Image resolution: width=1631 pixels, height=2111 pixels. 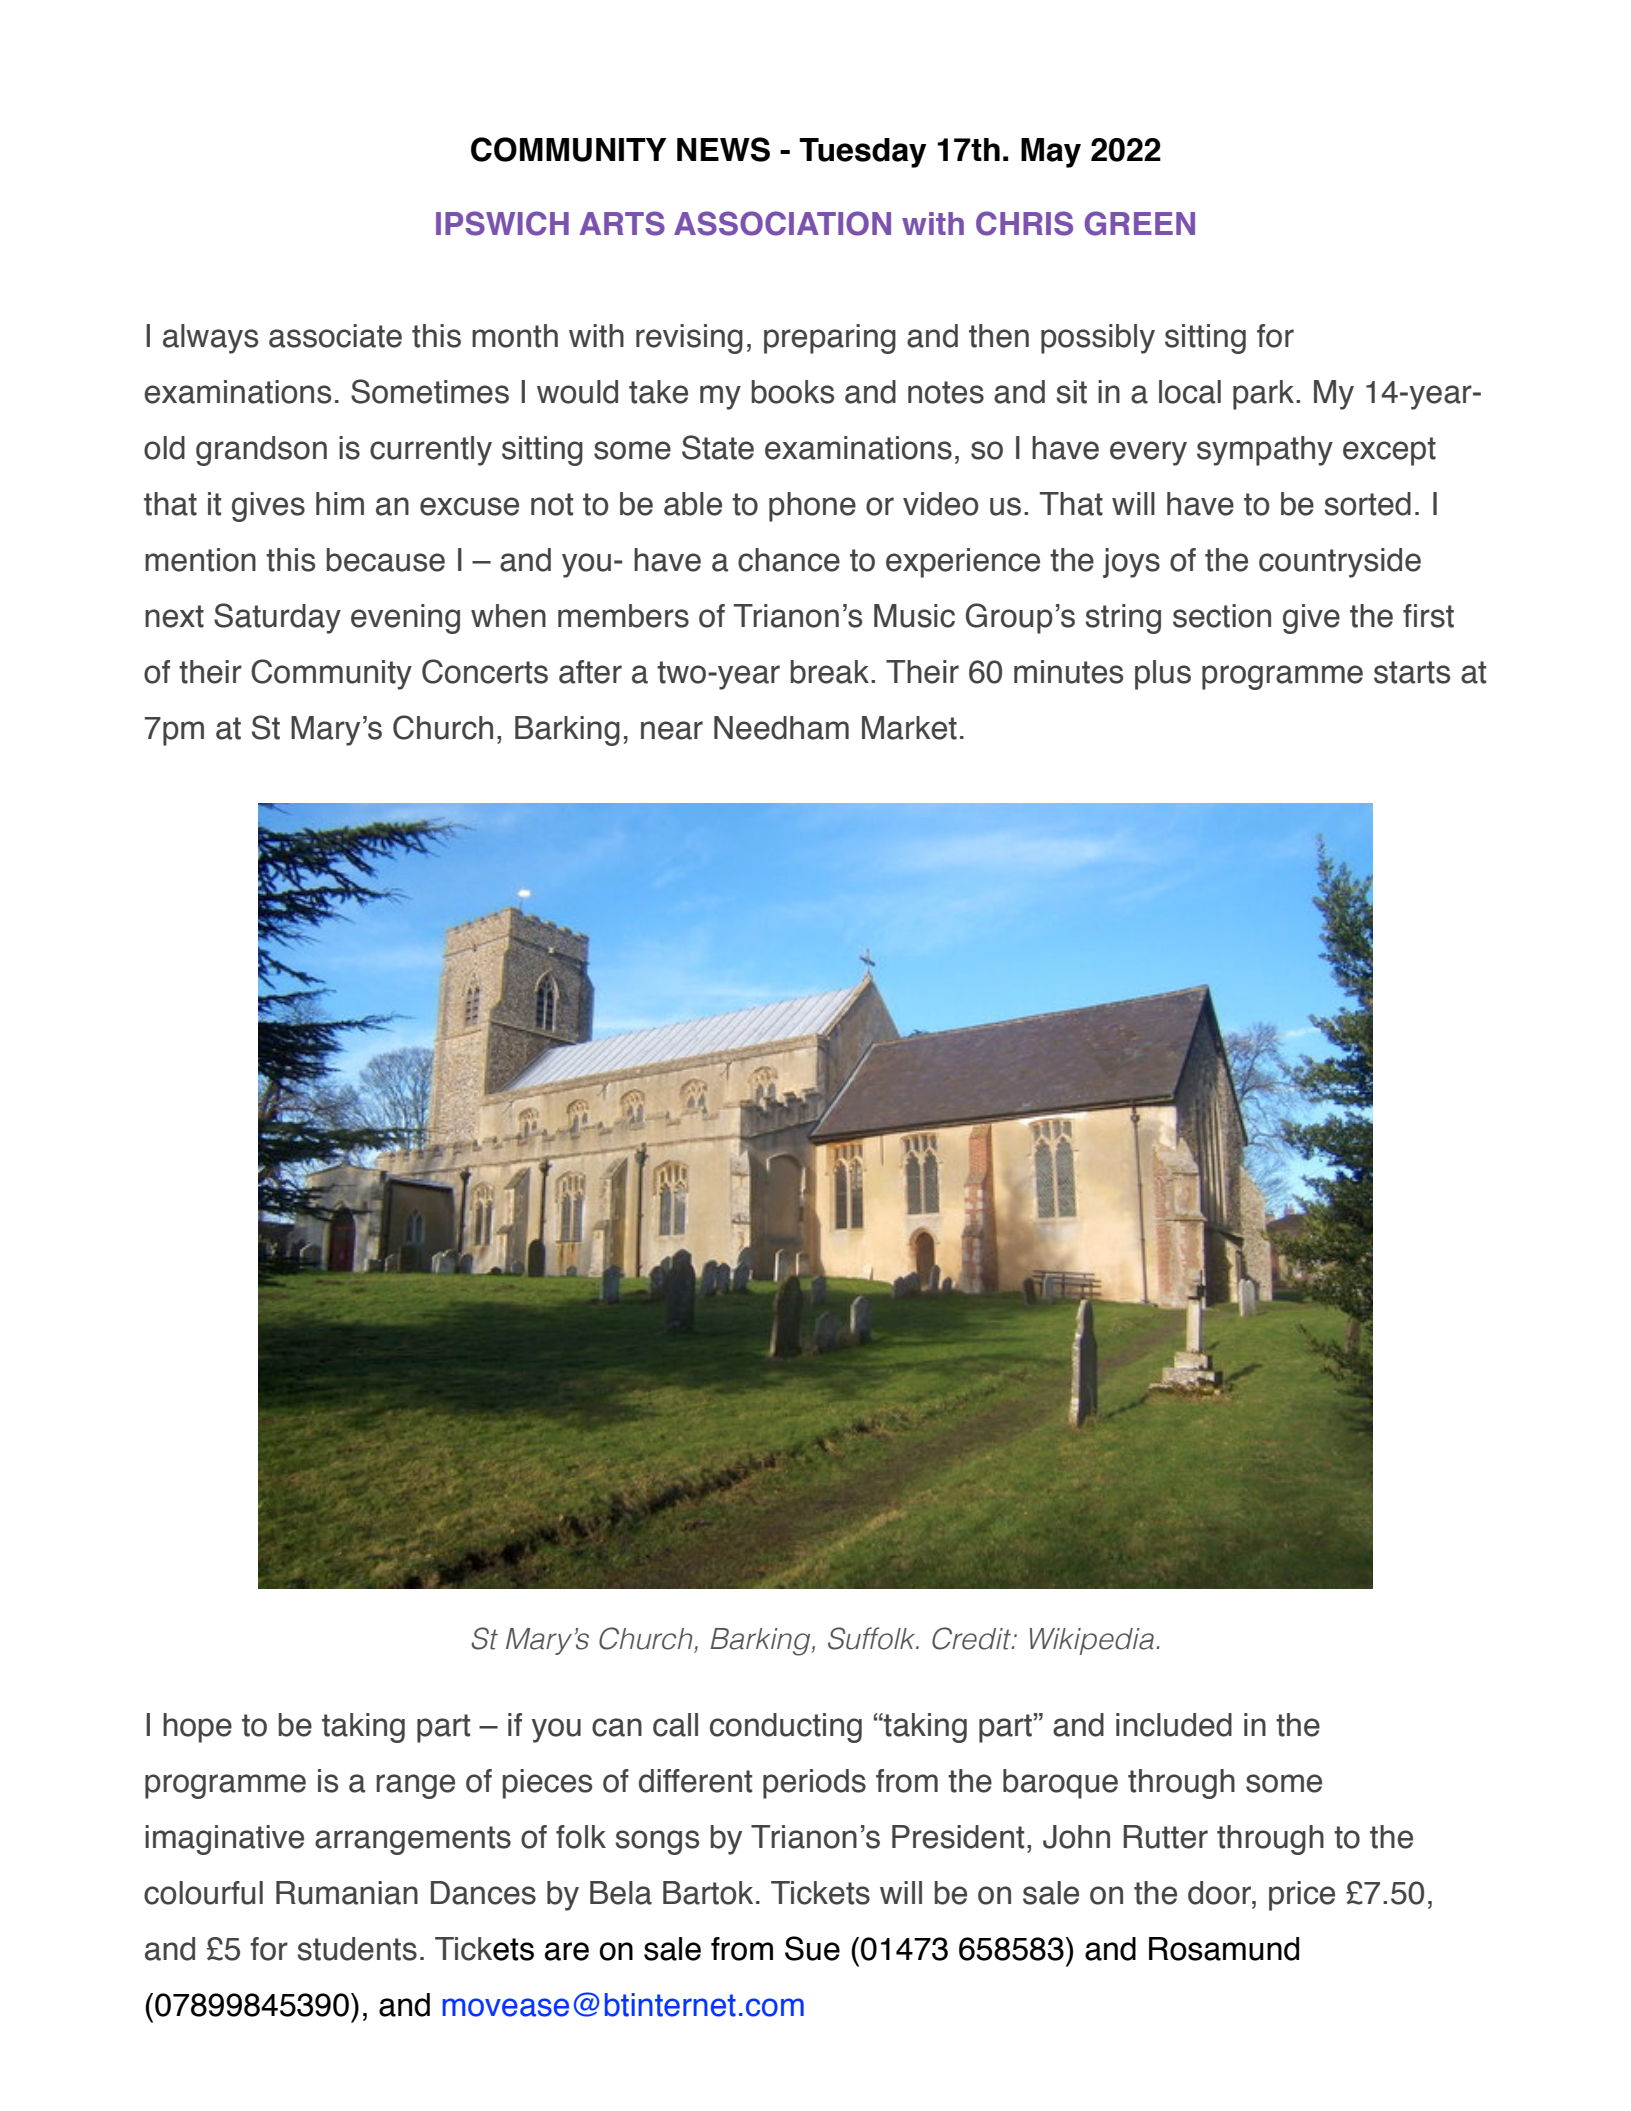 What do you see at coordinates (812, 1948) in the screenshot?
I see `Sue` at bounding box center [812, 1948].
